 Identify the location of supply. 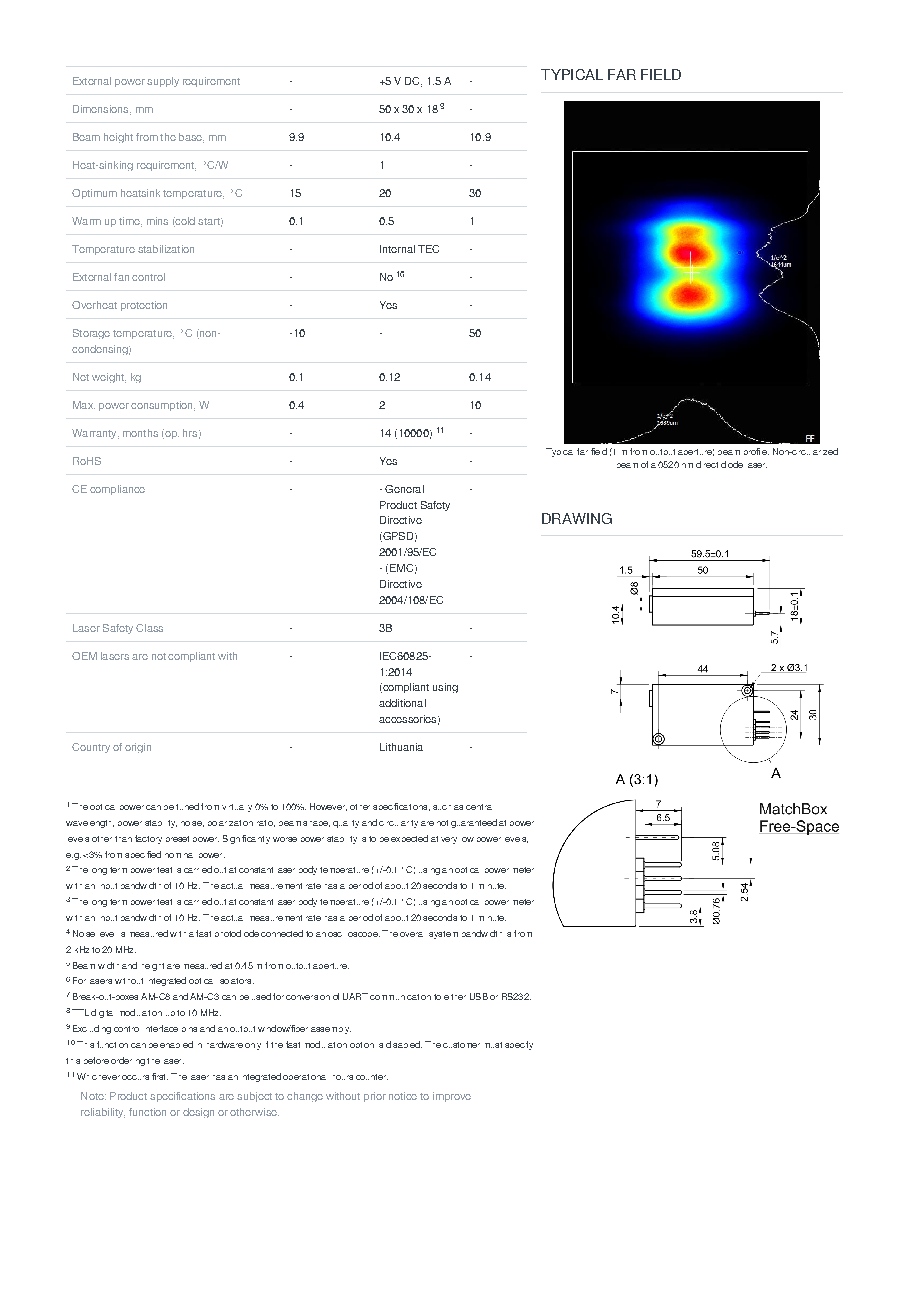
(163, 82).
